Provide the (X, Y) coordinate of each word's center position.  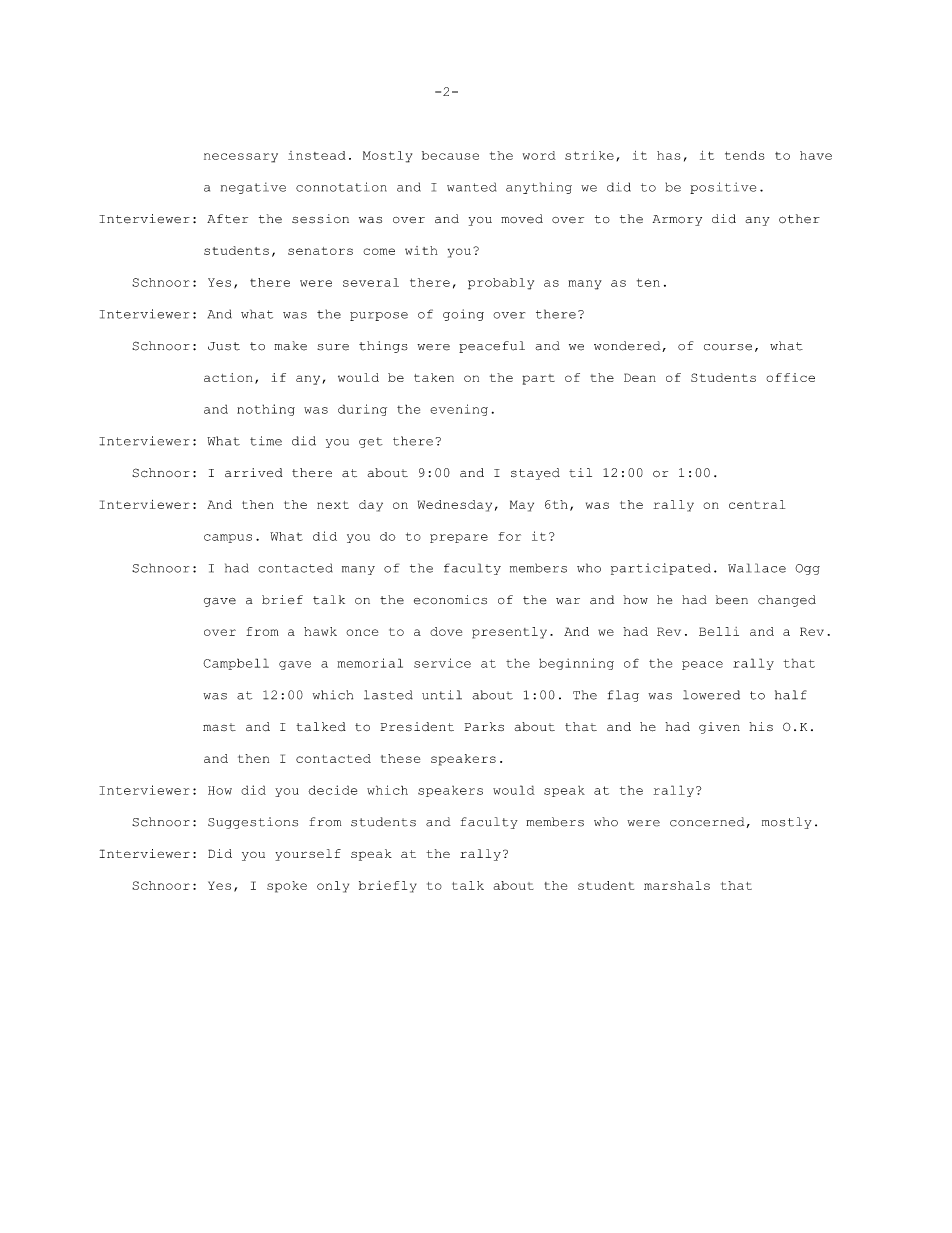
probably (501, 284)
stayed (535, 474)
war (568, 601)
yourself (308, 855)
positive (723, 188)
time (266, 441)
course (728, 347)
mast (219, 727)
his (761, 726)
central (757, 504)
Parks (484, 726)
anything (539, 188)
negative (253, 188)
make (290, 346)
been (732, 600)
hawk (320, 631)
